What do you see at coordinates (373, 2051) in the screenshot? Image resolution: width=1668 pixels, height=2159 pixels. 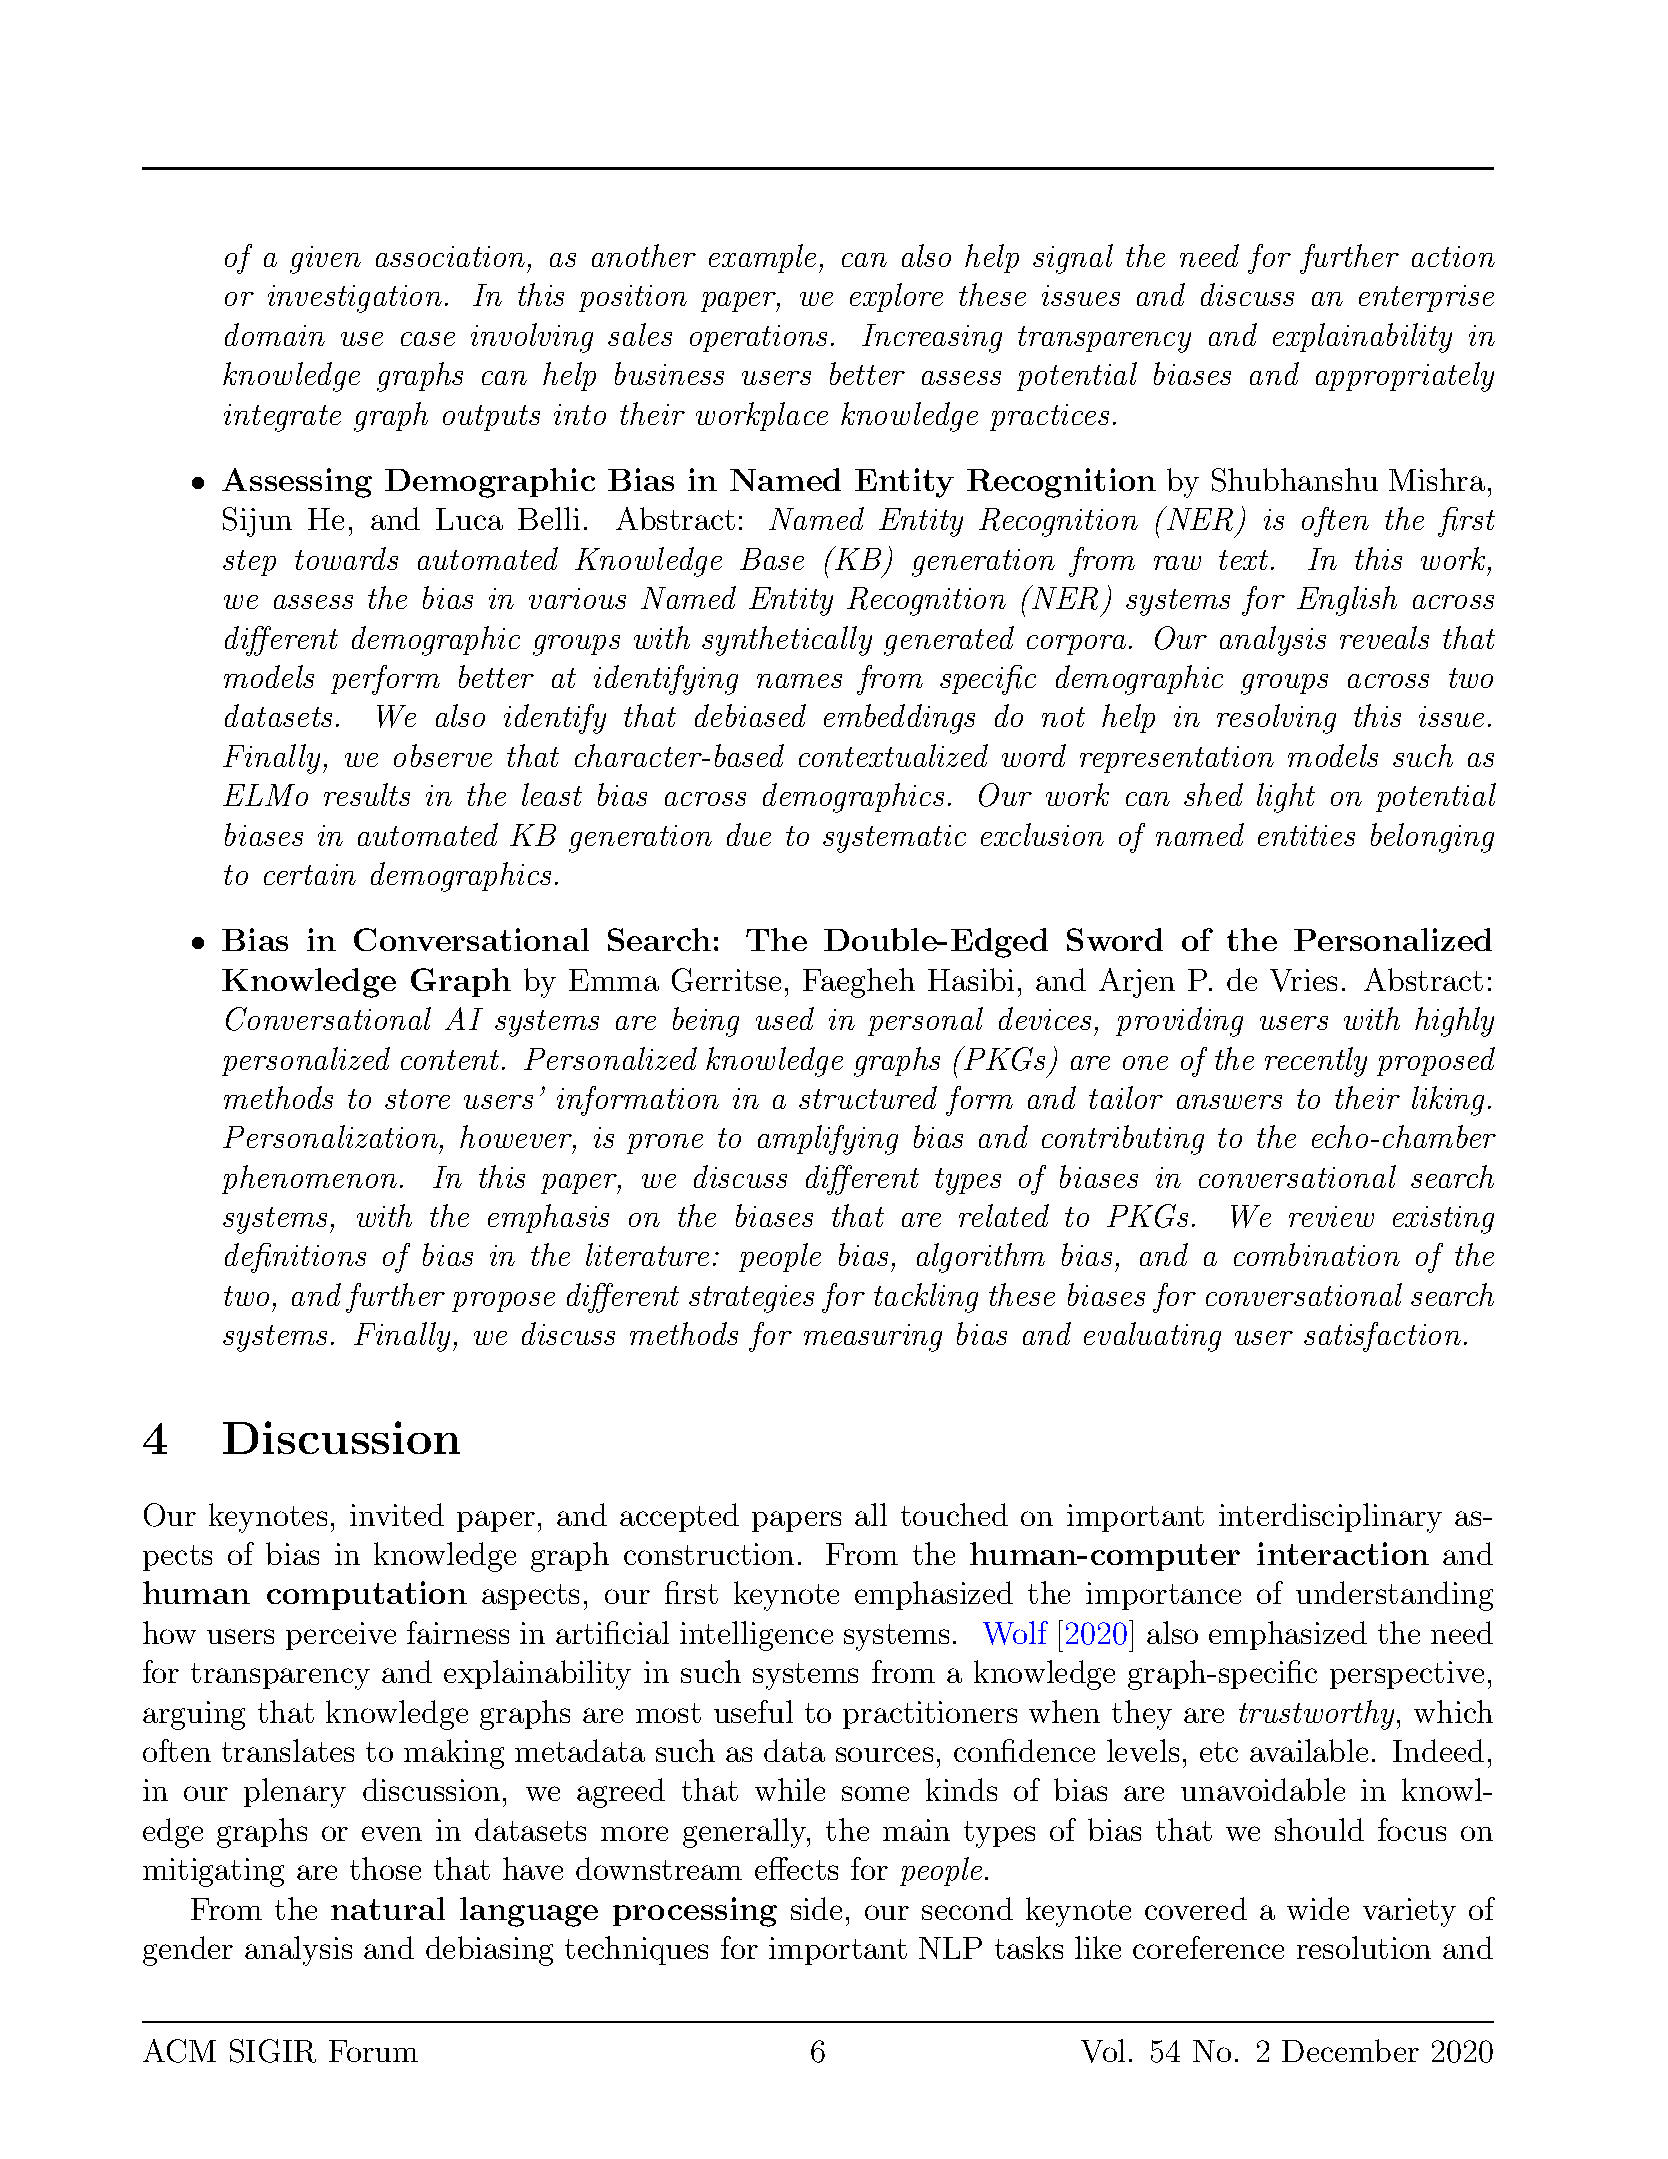 I see `Forum` at bounding box center [373, 2051].
